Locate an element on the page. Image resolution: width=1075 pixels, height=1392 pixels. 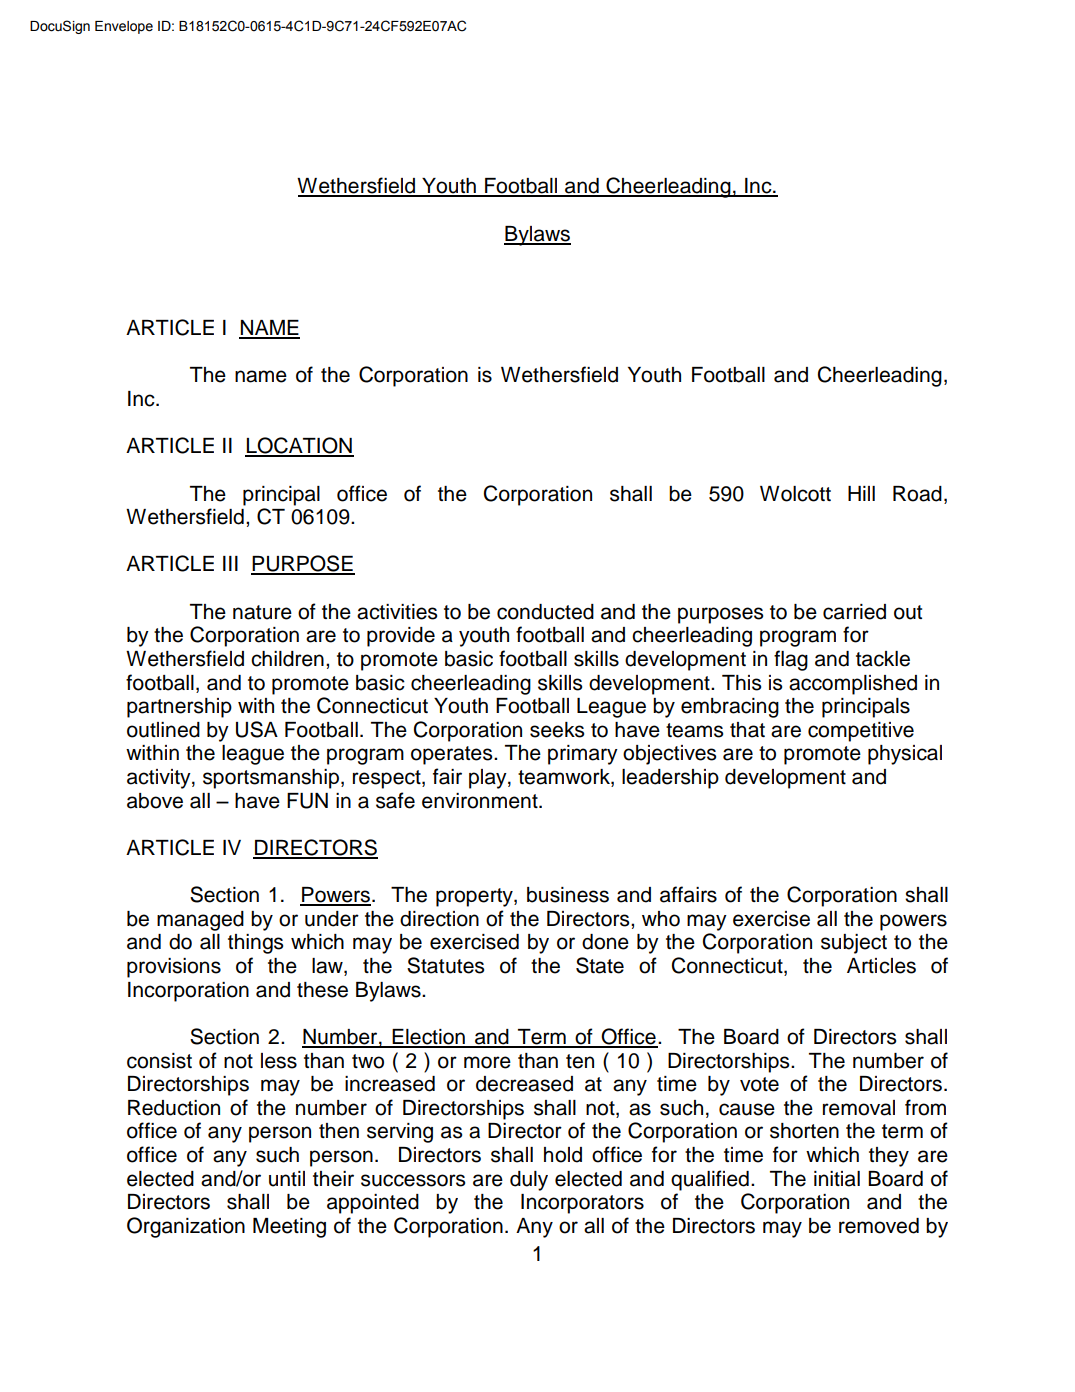
environment is located at coordinates (481, 801).
